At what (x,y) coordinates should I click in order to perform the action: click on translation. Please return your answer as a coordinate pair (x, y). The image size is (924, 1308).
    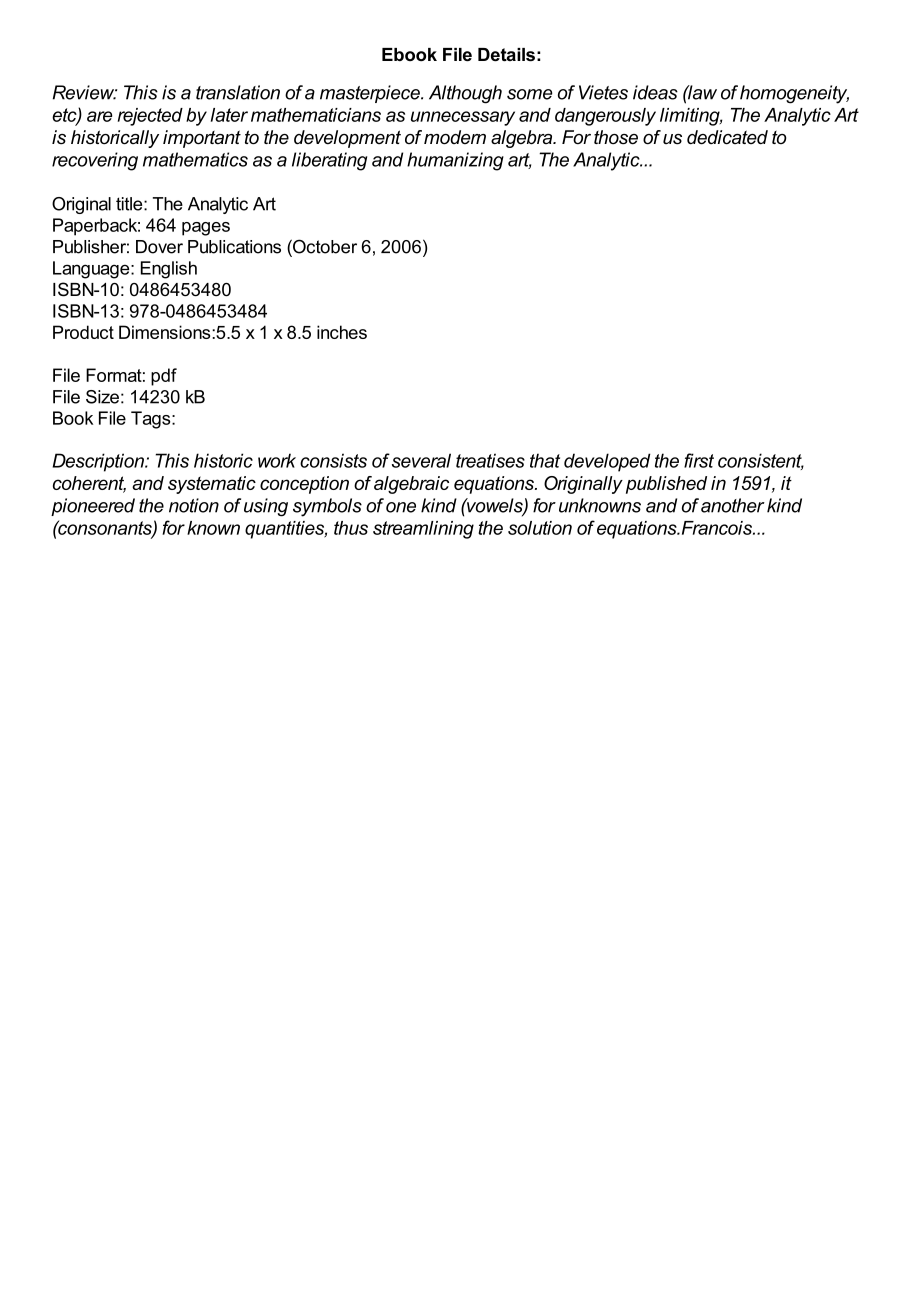
    Looking at the image, I should click on (238, 92).
